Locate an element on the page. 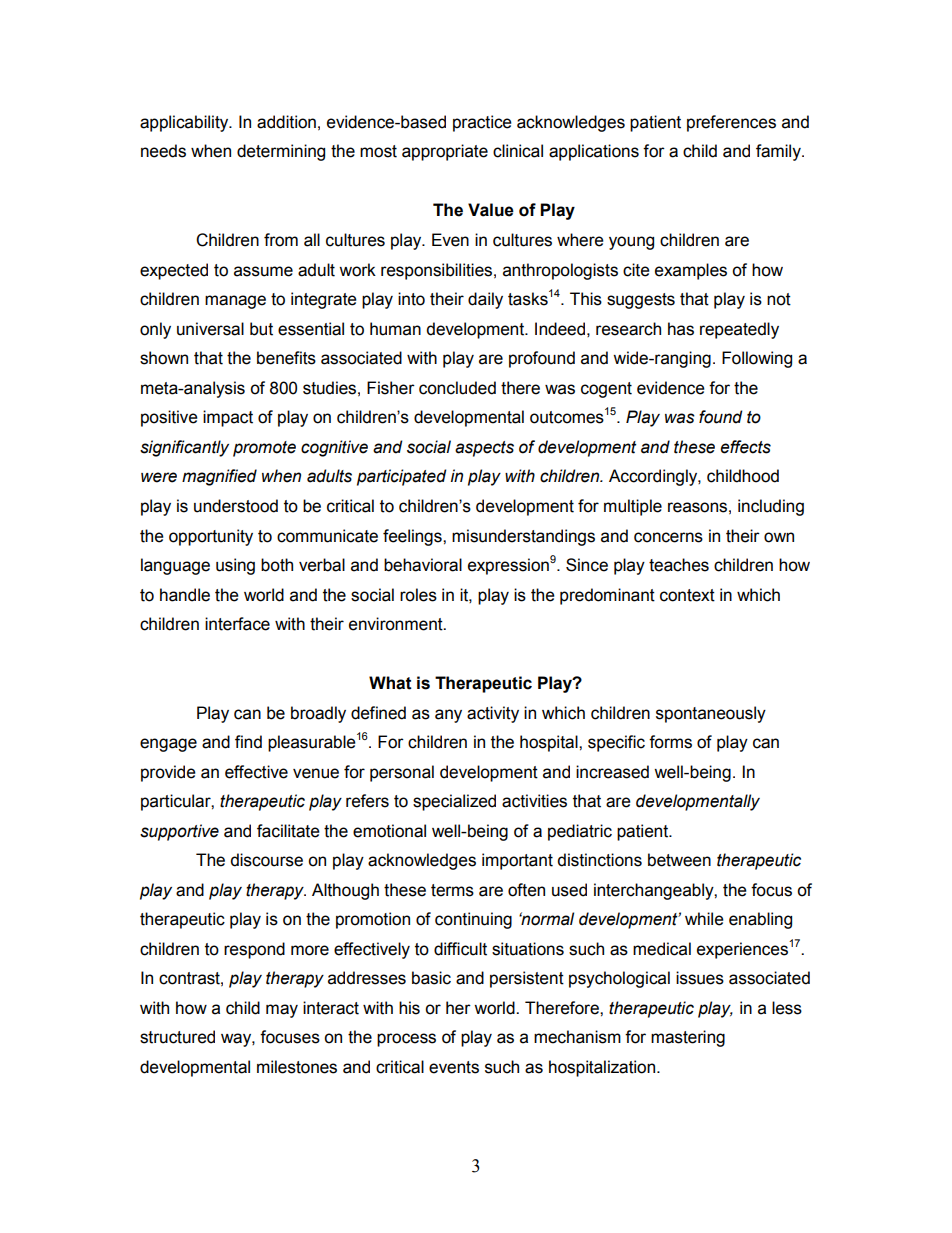 This page has height=1233, width=952. roles is located at coordinates (418, 595).
